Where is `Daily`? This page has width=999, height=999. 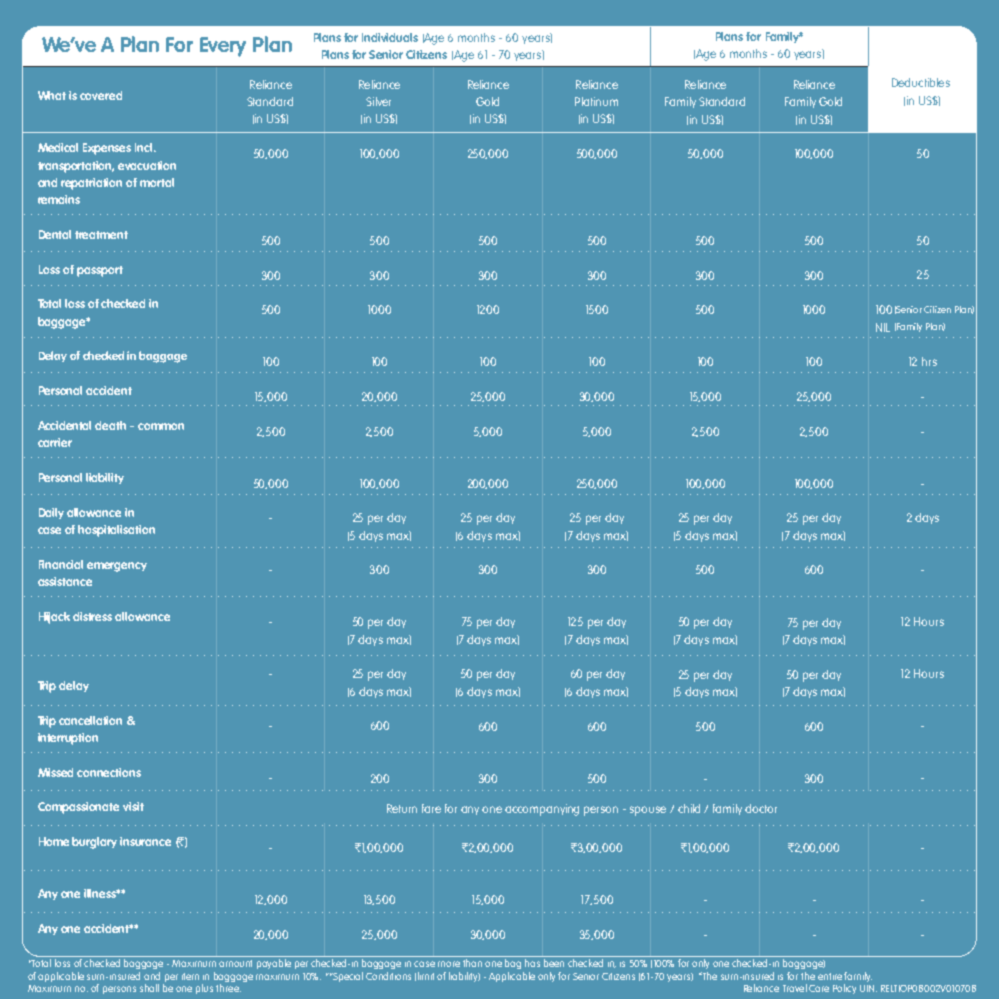
Daily is located at coordinates (51, 513).
